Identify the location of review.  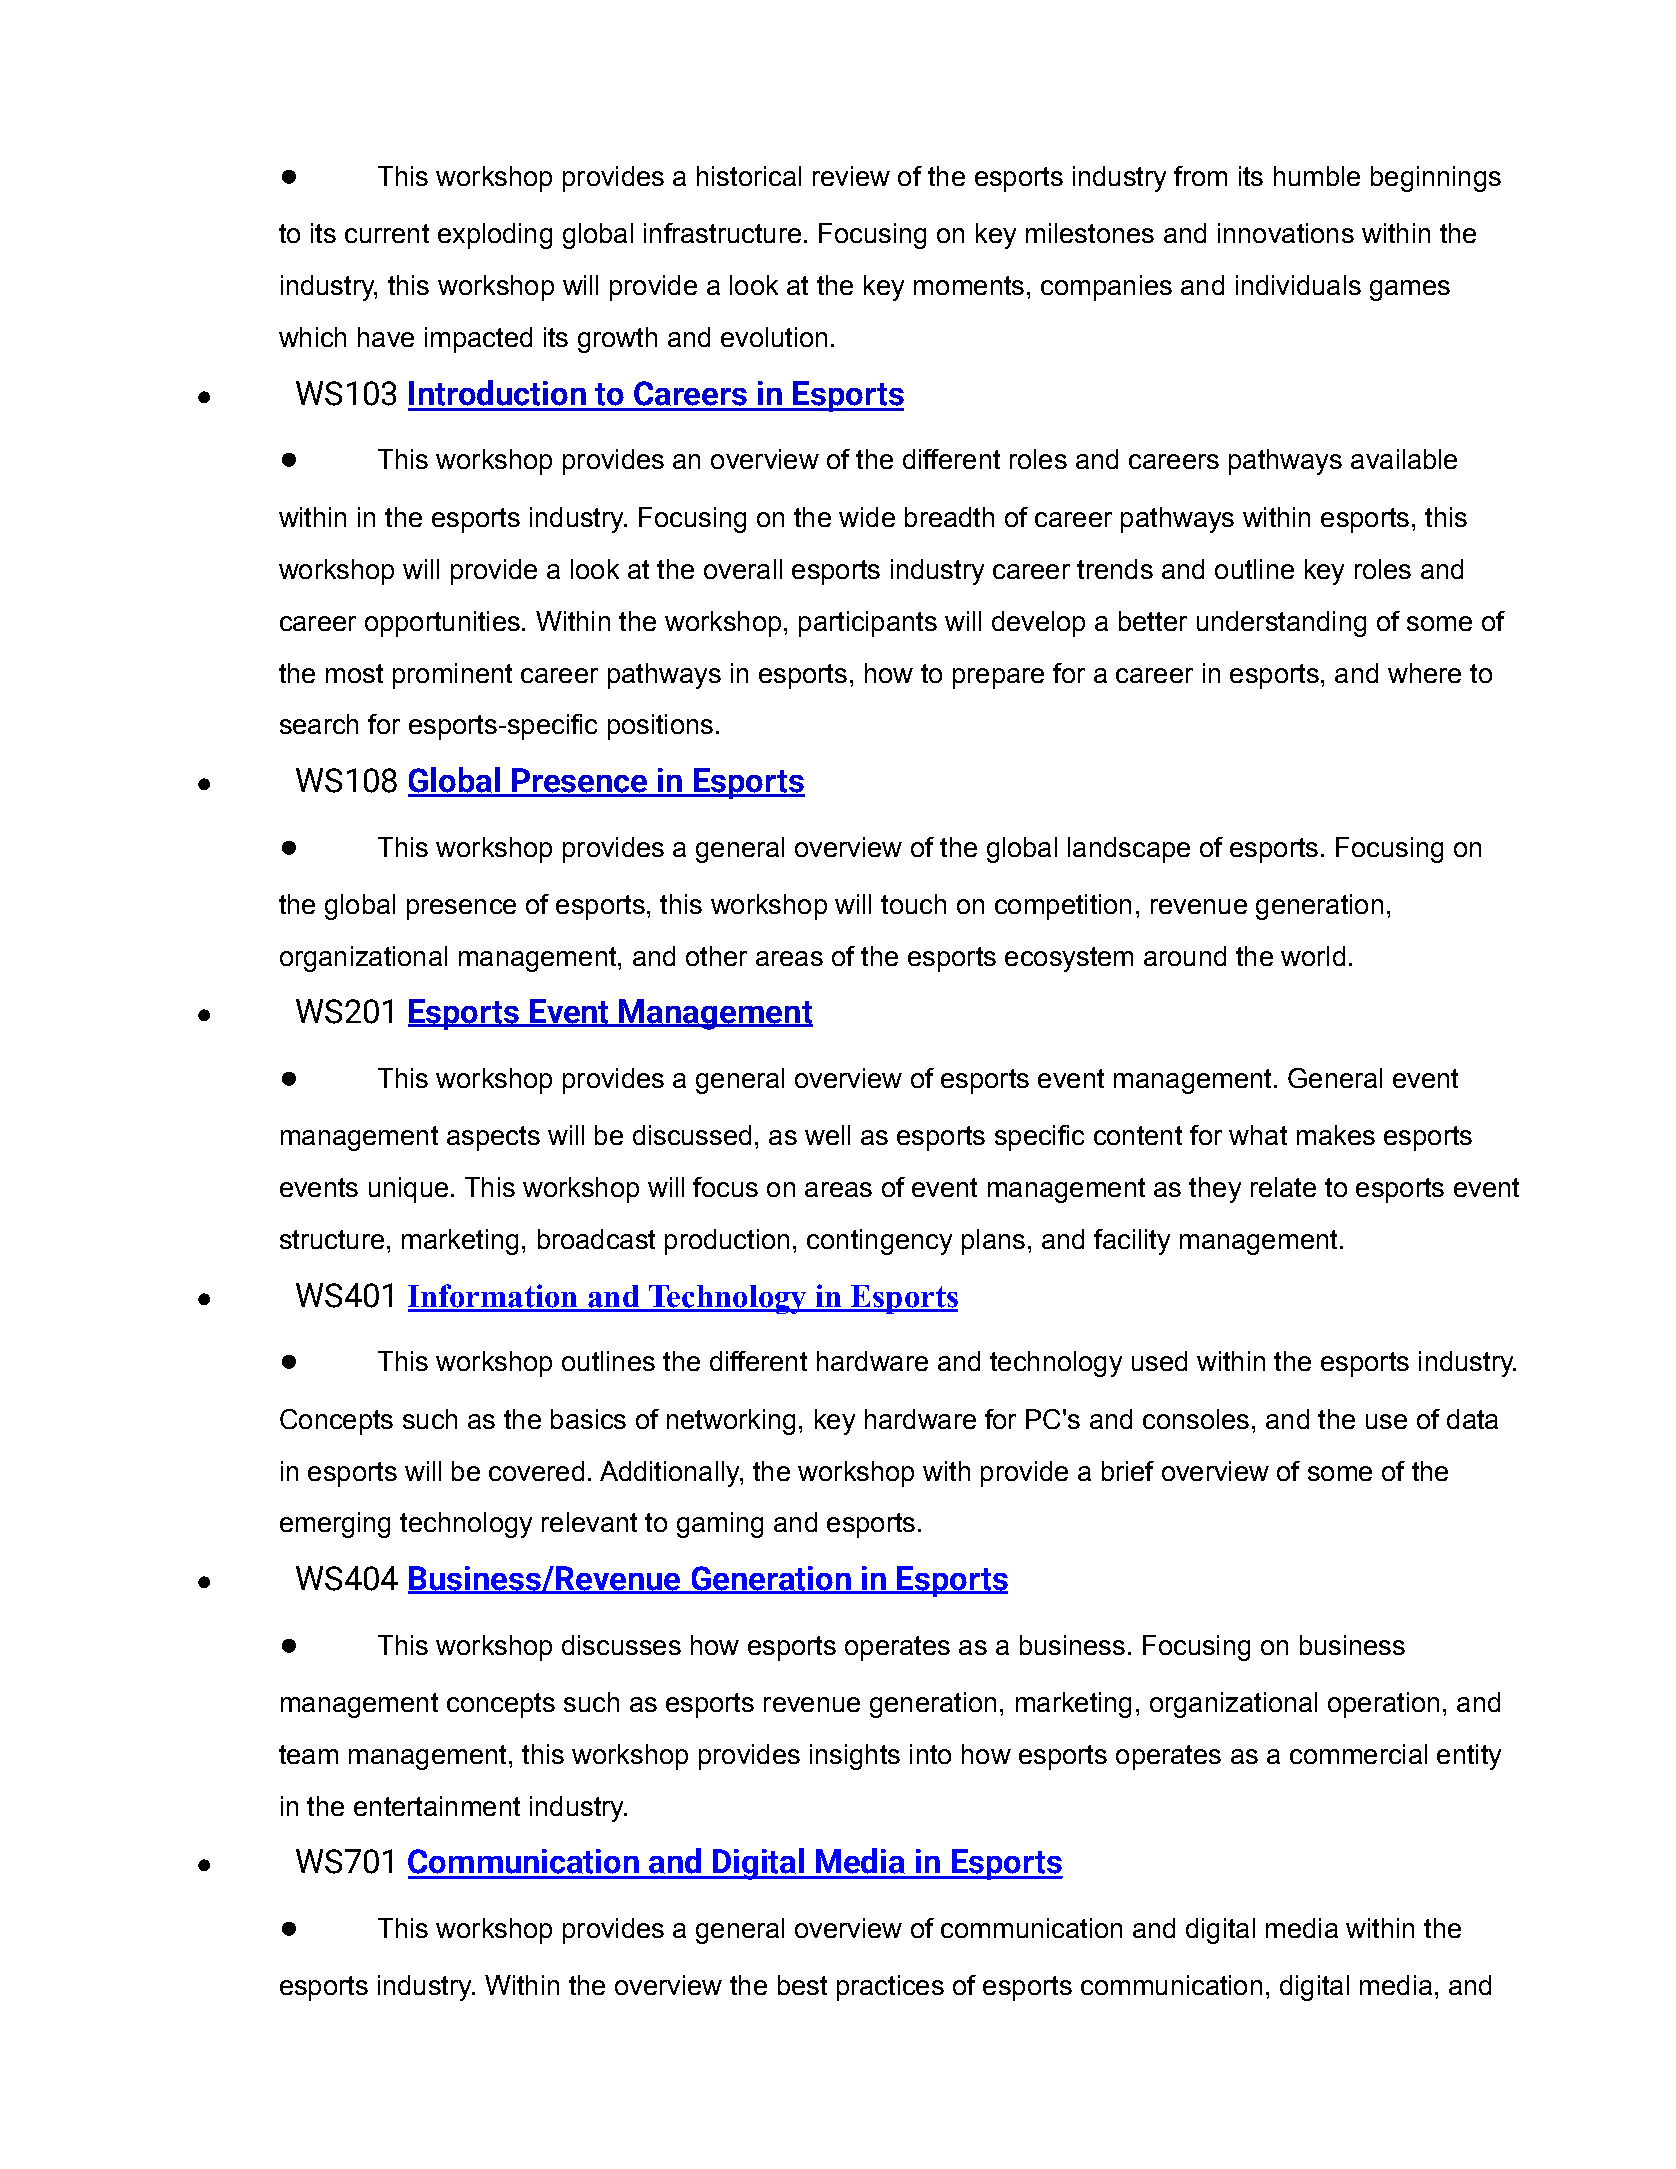
(851, 176).
